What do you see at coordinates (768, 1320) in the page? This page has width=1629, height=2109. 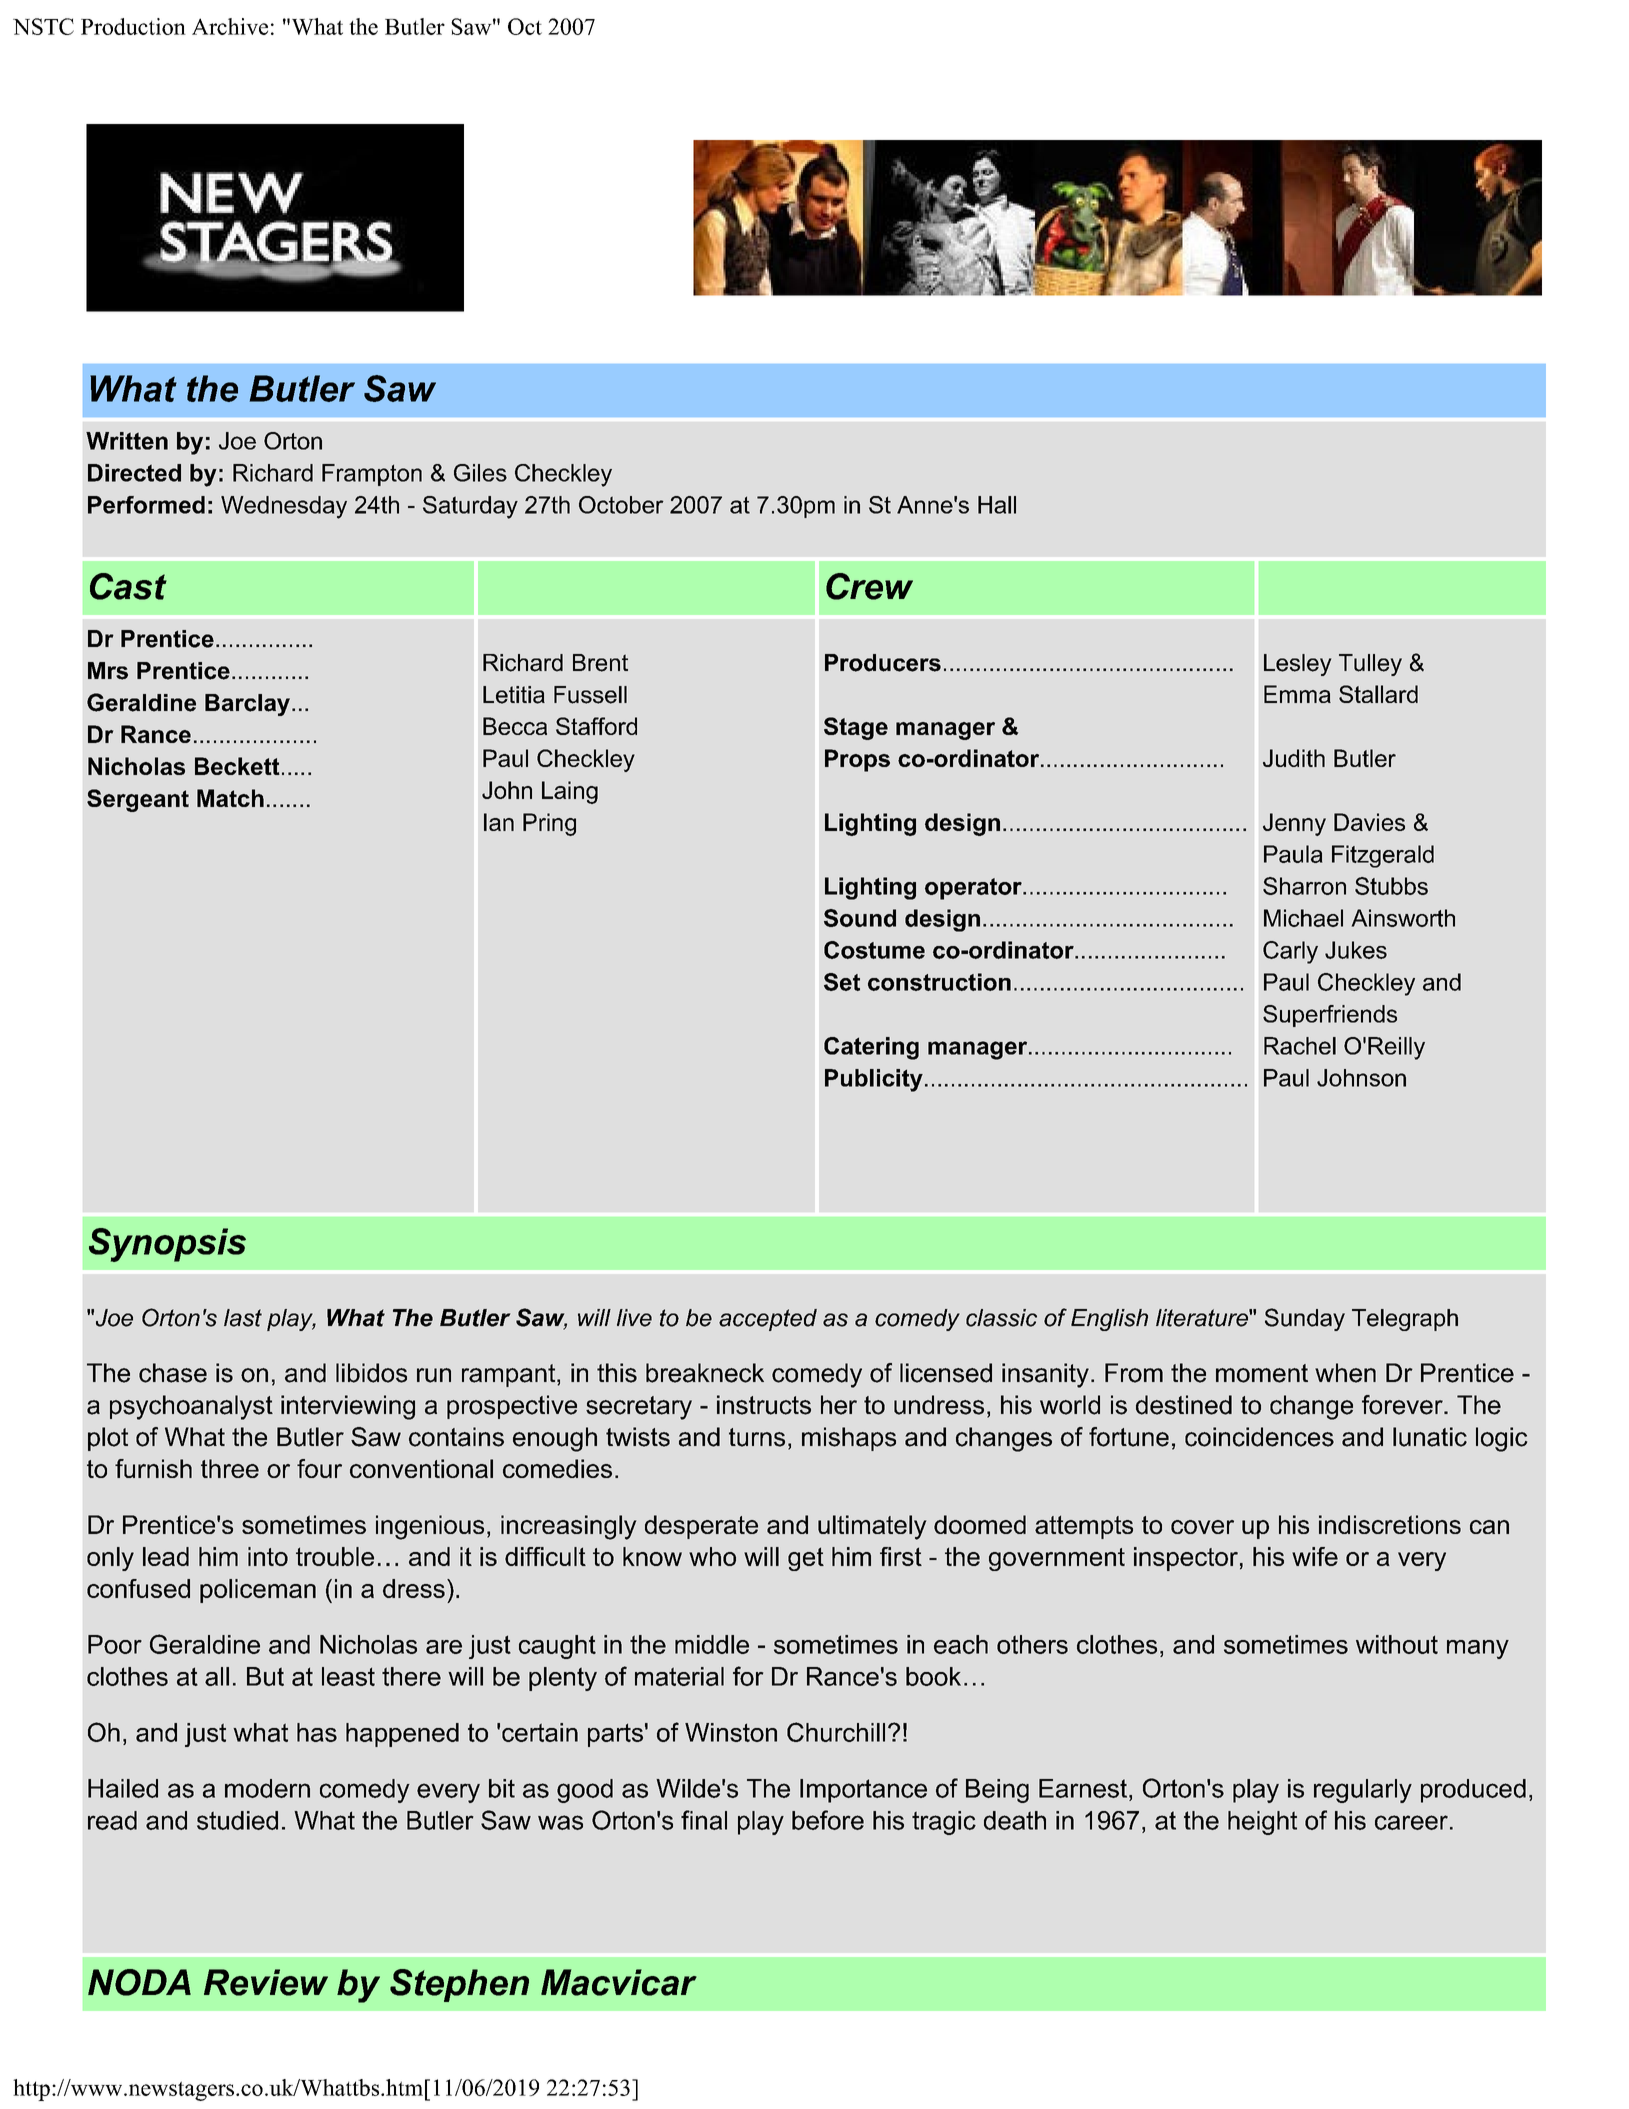 I see `accepted` at bounding box center [768, 1320].
